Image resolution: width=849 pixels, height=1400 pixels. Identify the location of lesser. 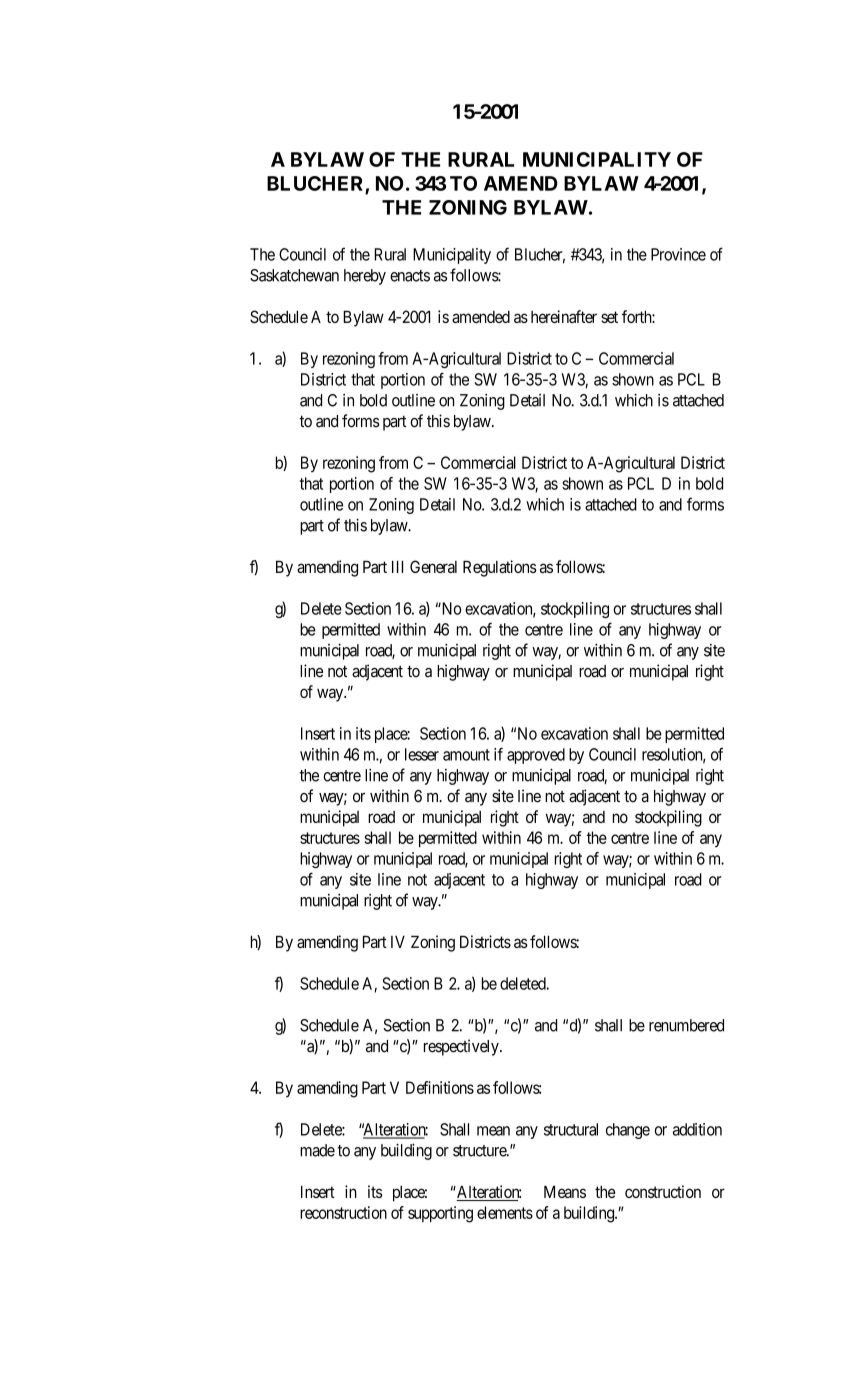
(422, 754).
